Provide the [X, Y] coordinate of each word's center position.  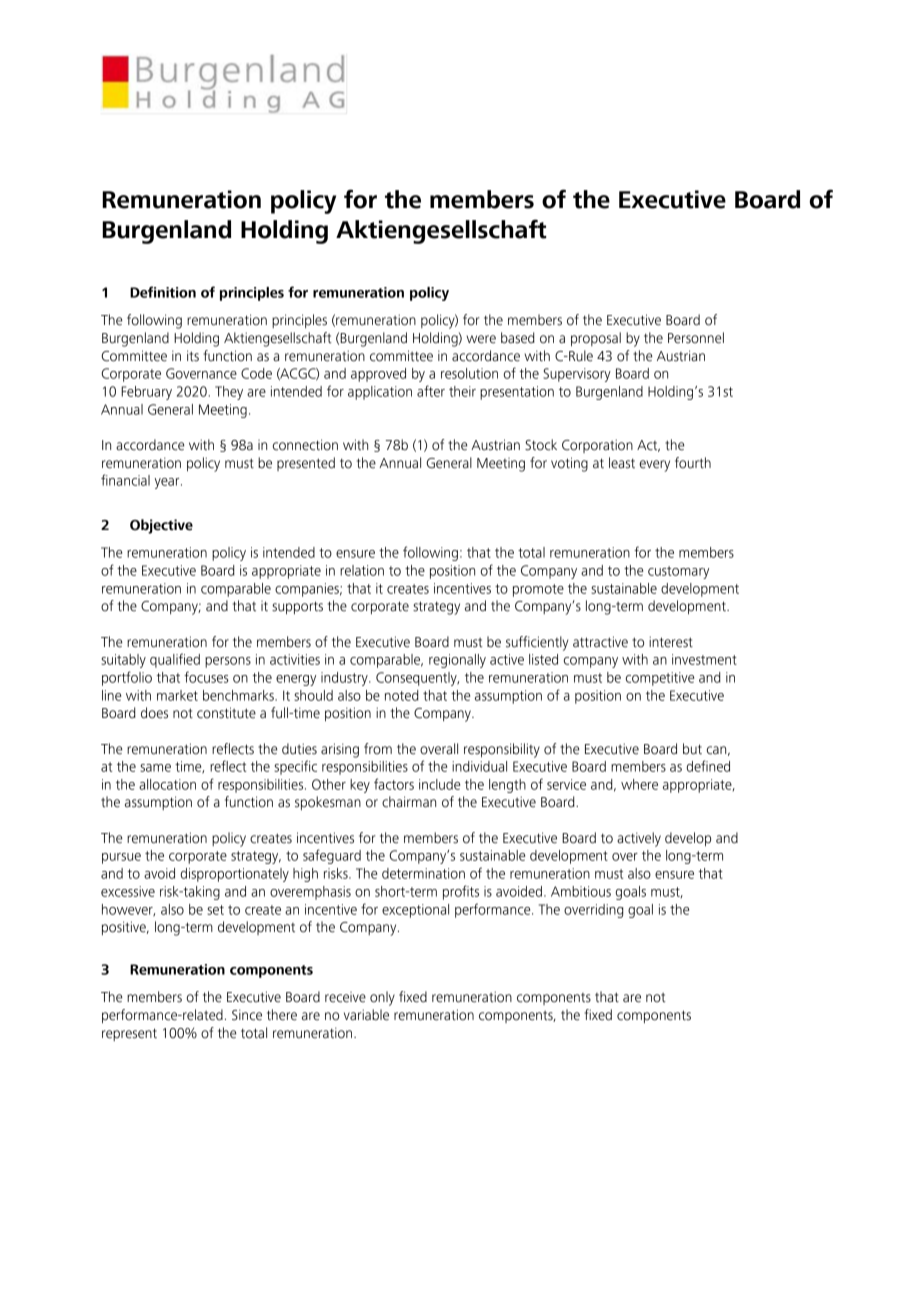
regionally [457, 661]
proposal [596, 339]
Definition [163, 292]
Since [247, 1015]
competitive [660, 679]
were [481, 339]
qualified [175, 660]
